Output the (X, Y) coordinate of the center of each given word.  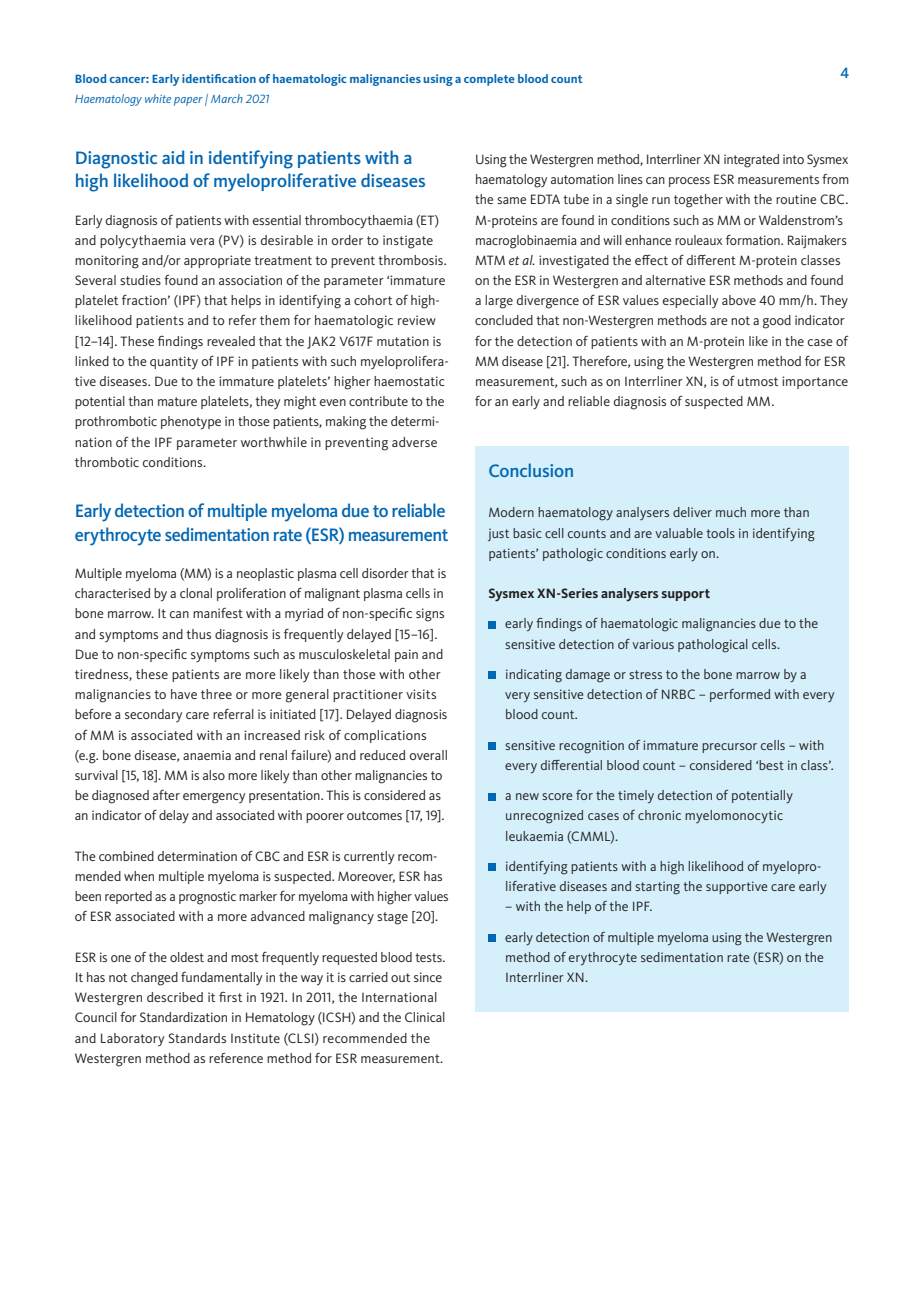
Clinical (425, 1017)
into (793, 159)
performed (740, 695)
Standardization (183, 1017)
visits (421, 694)
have (184, 694)
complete (489, 80)
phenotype (191, 423)
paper (188, 101)
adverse (414, 442)
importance (815, 382)
